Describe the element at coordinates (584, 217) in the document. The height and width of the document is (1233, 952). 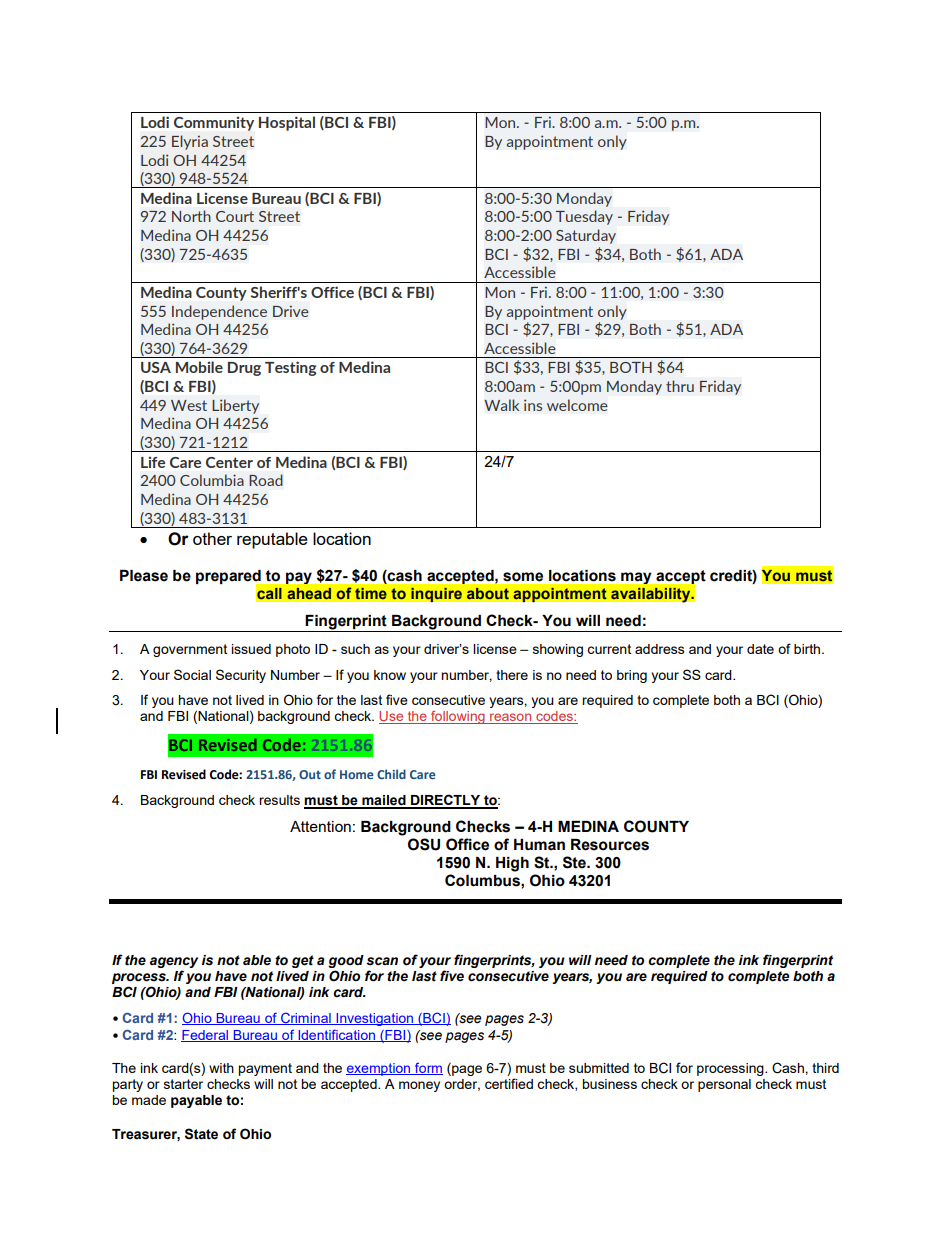
I see `Tuesday` at that location.
